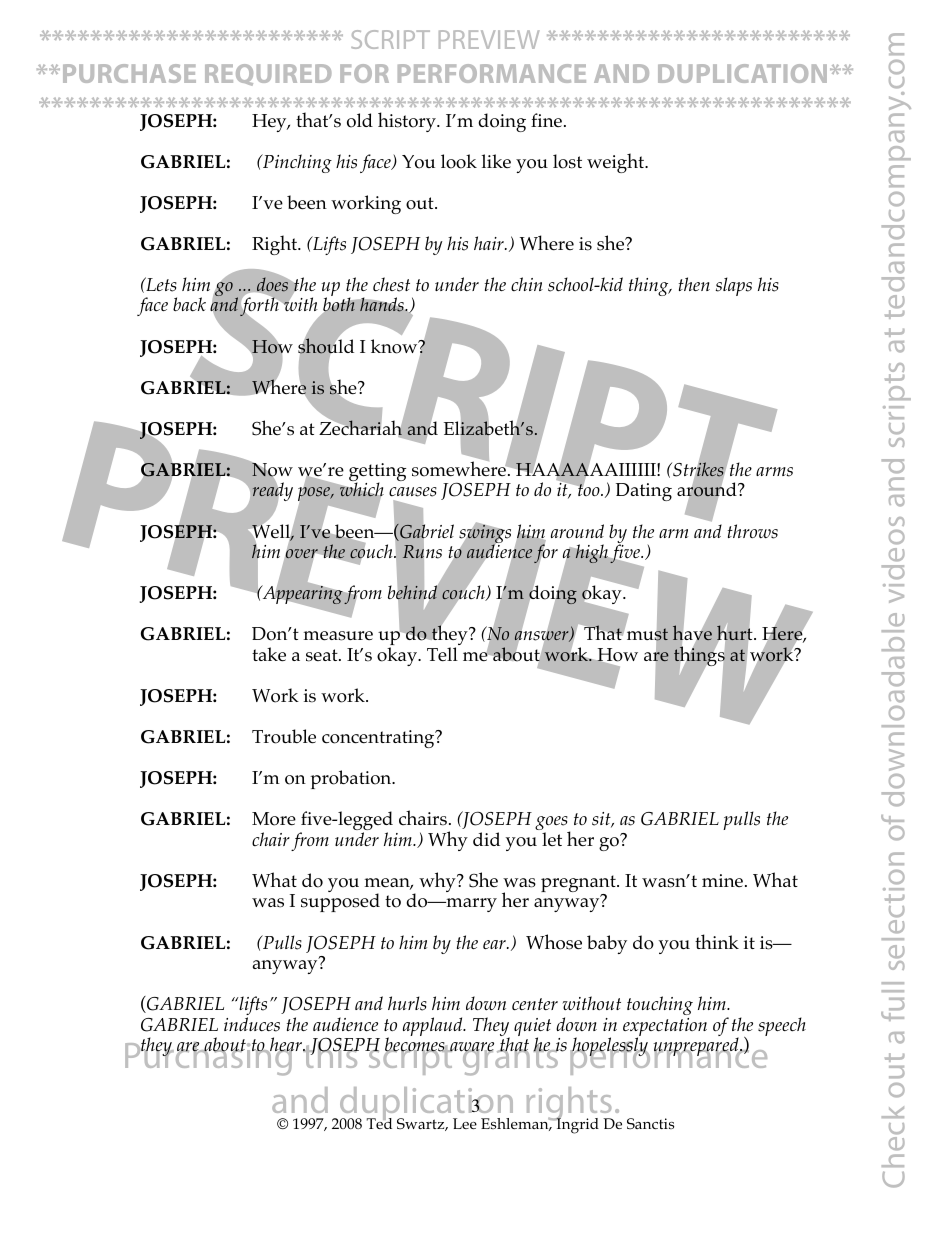 This image has width=952, height=1233. I want to click on throws, so click(753, 531).
